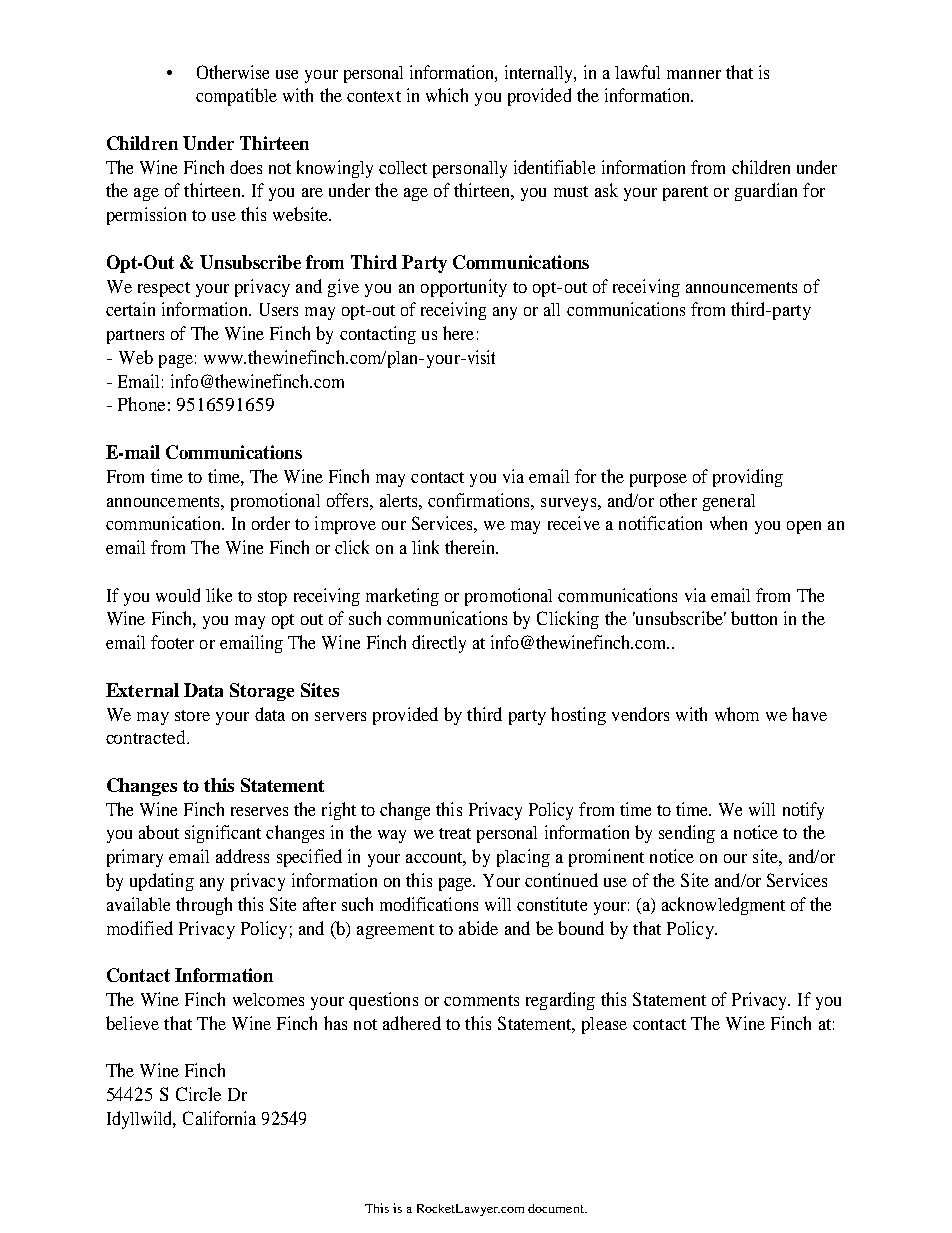 This screenshot has width=952, height=1233. What do you see at coordinates (557, 1208) in the screenshot?
I see `document` at bounding box center [557, 1208].
